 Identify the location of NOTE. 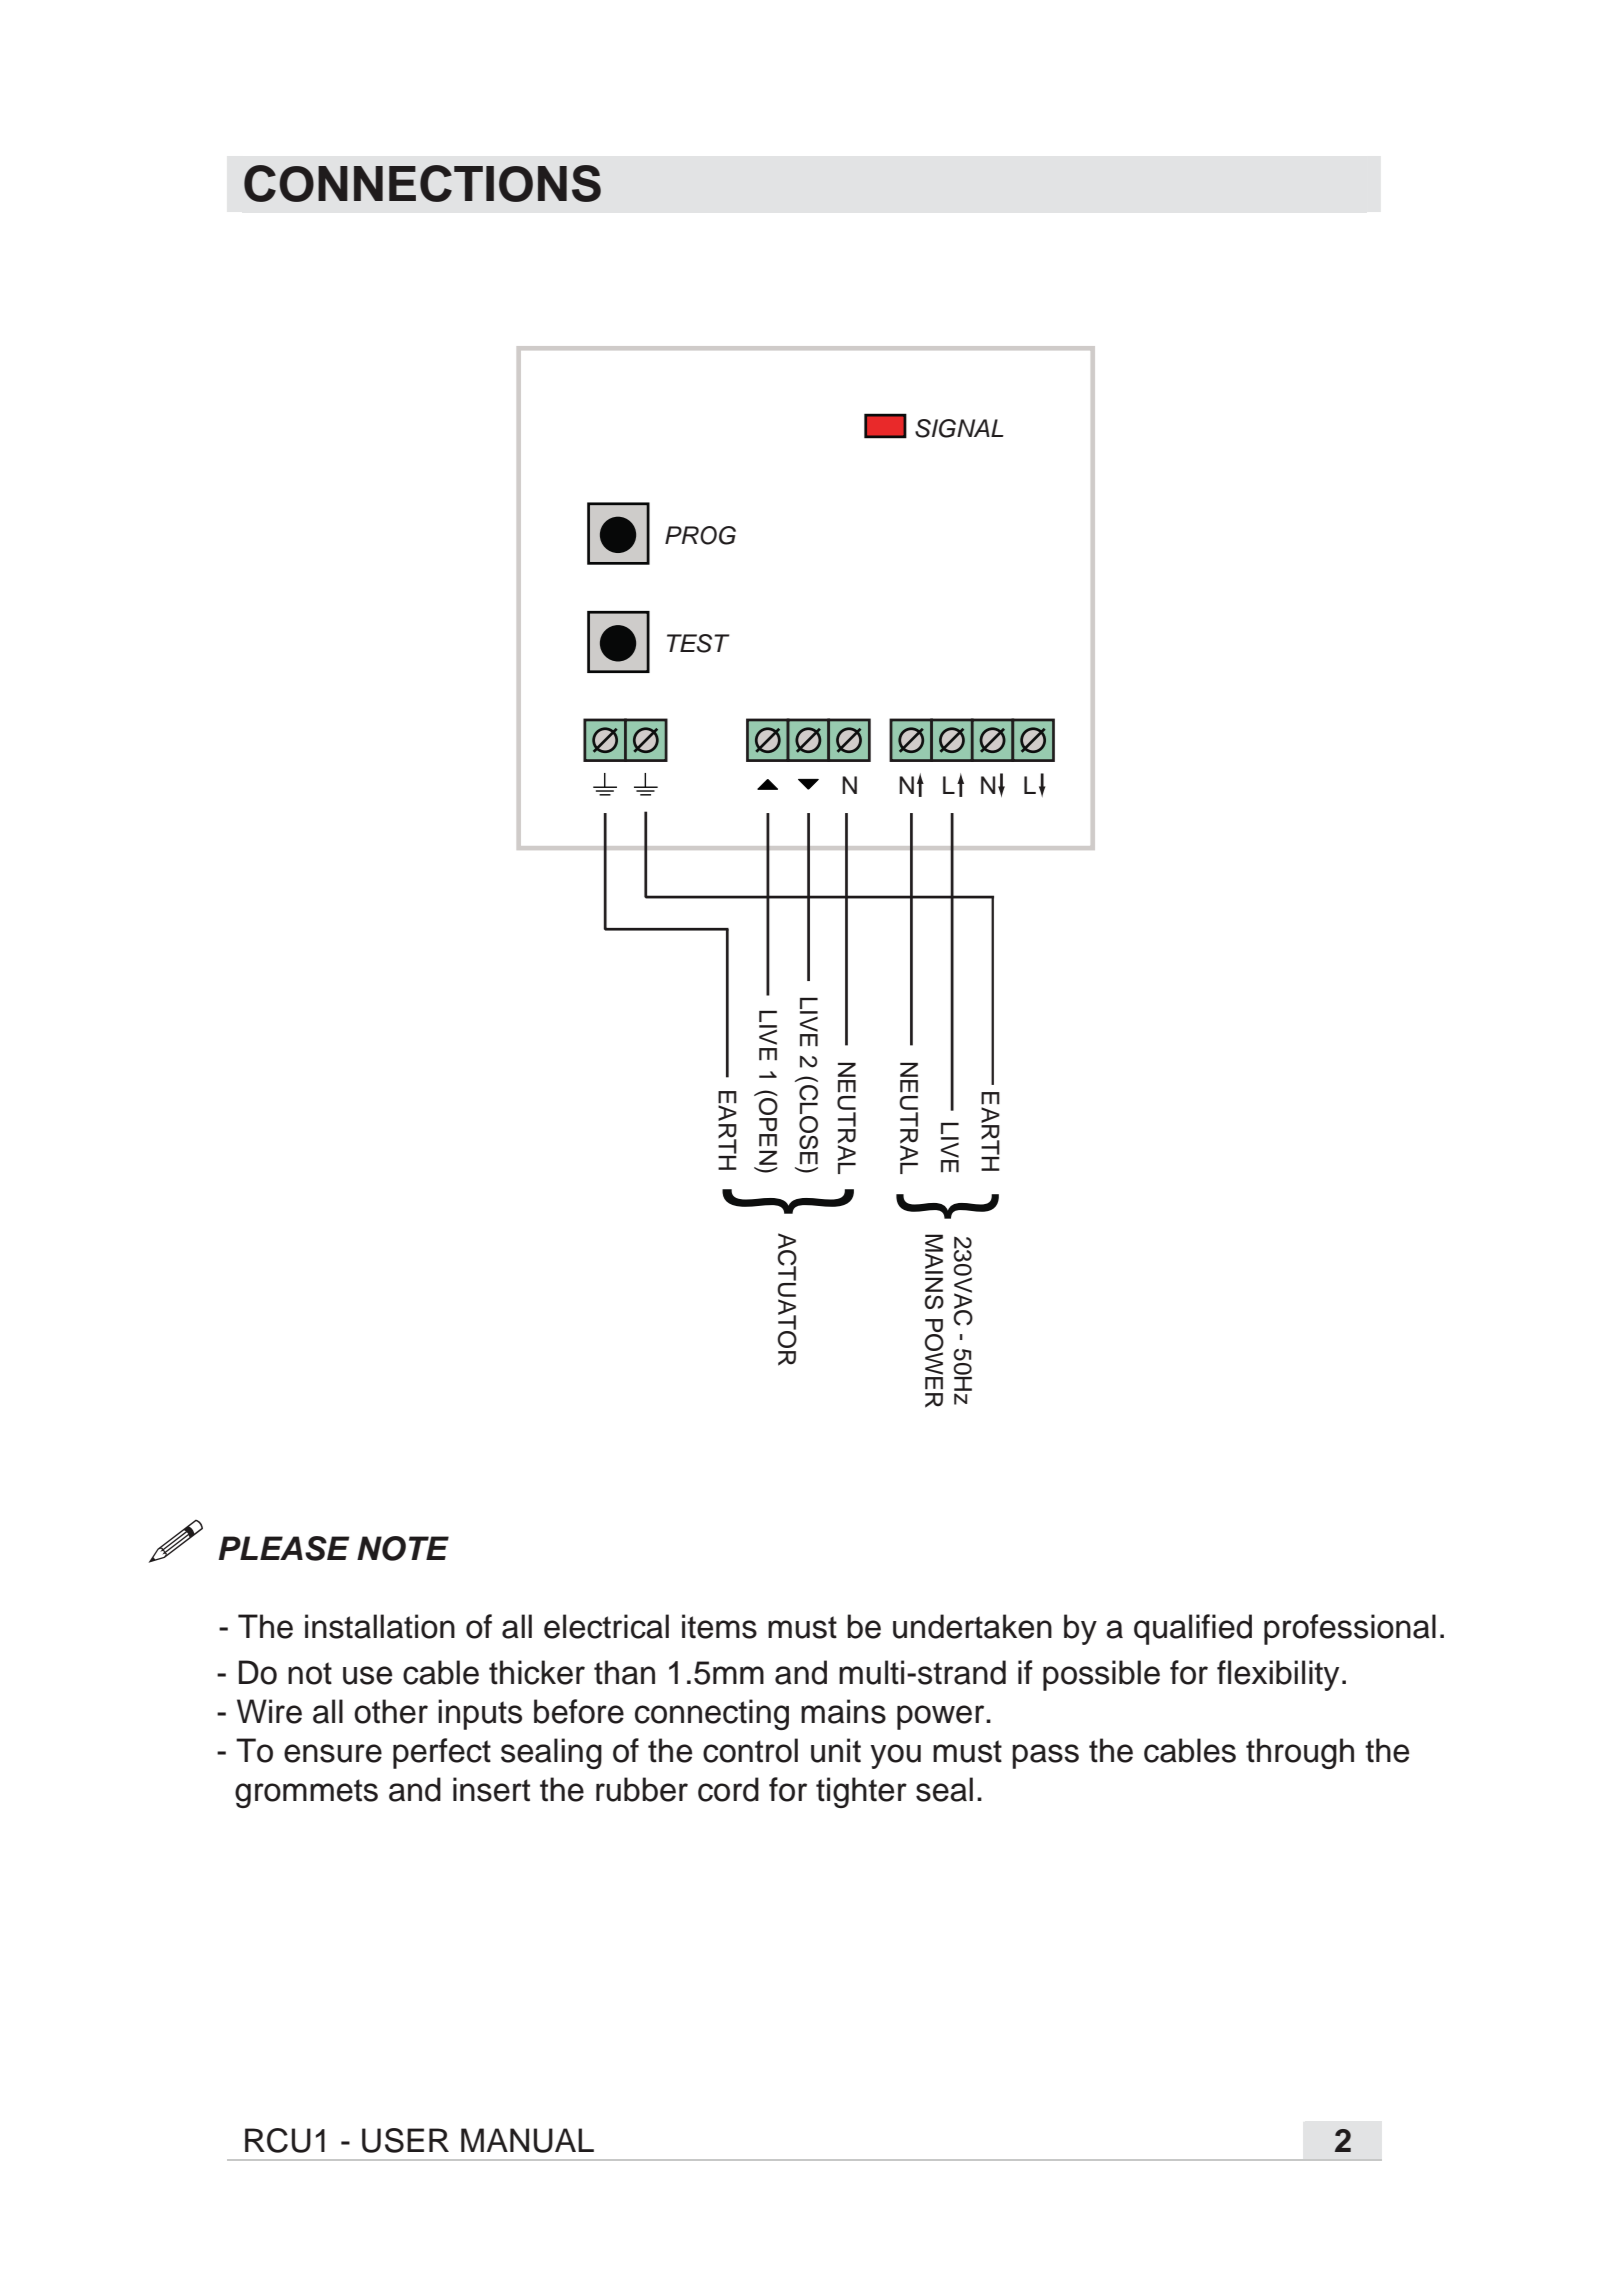
(403, 1548).
